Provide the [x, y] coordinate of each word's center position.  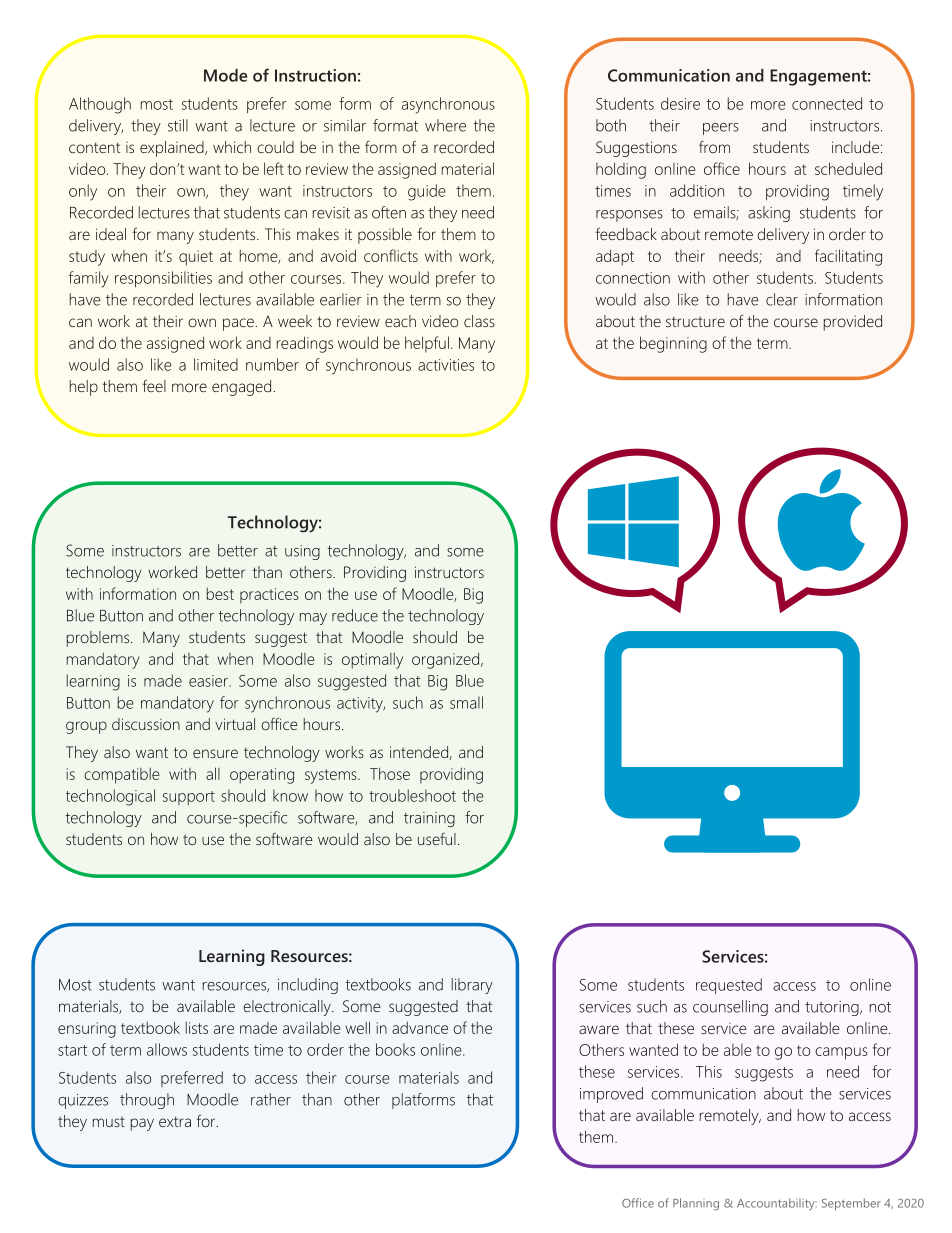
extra [175, 1121]
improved [611, 1095]
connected [827, 103]
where [445, 125]
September [851, 1204]
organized [447, 660]
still [178, 125]
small [466, 702]
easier [209, 681]
